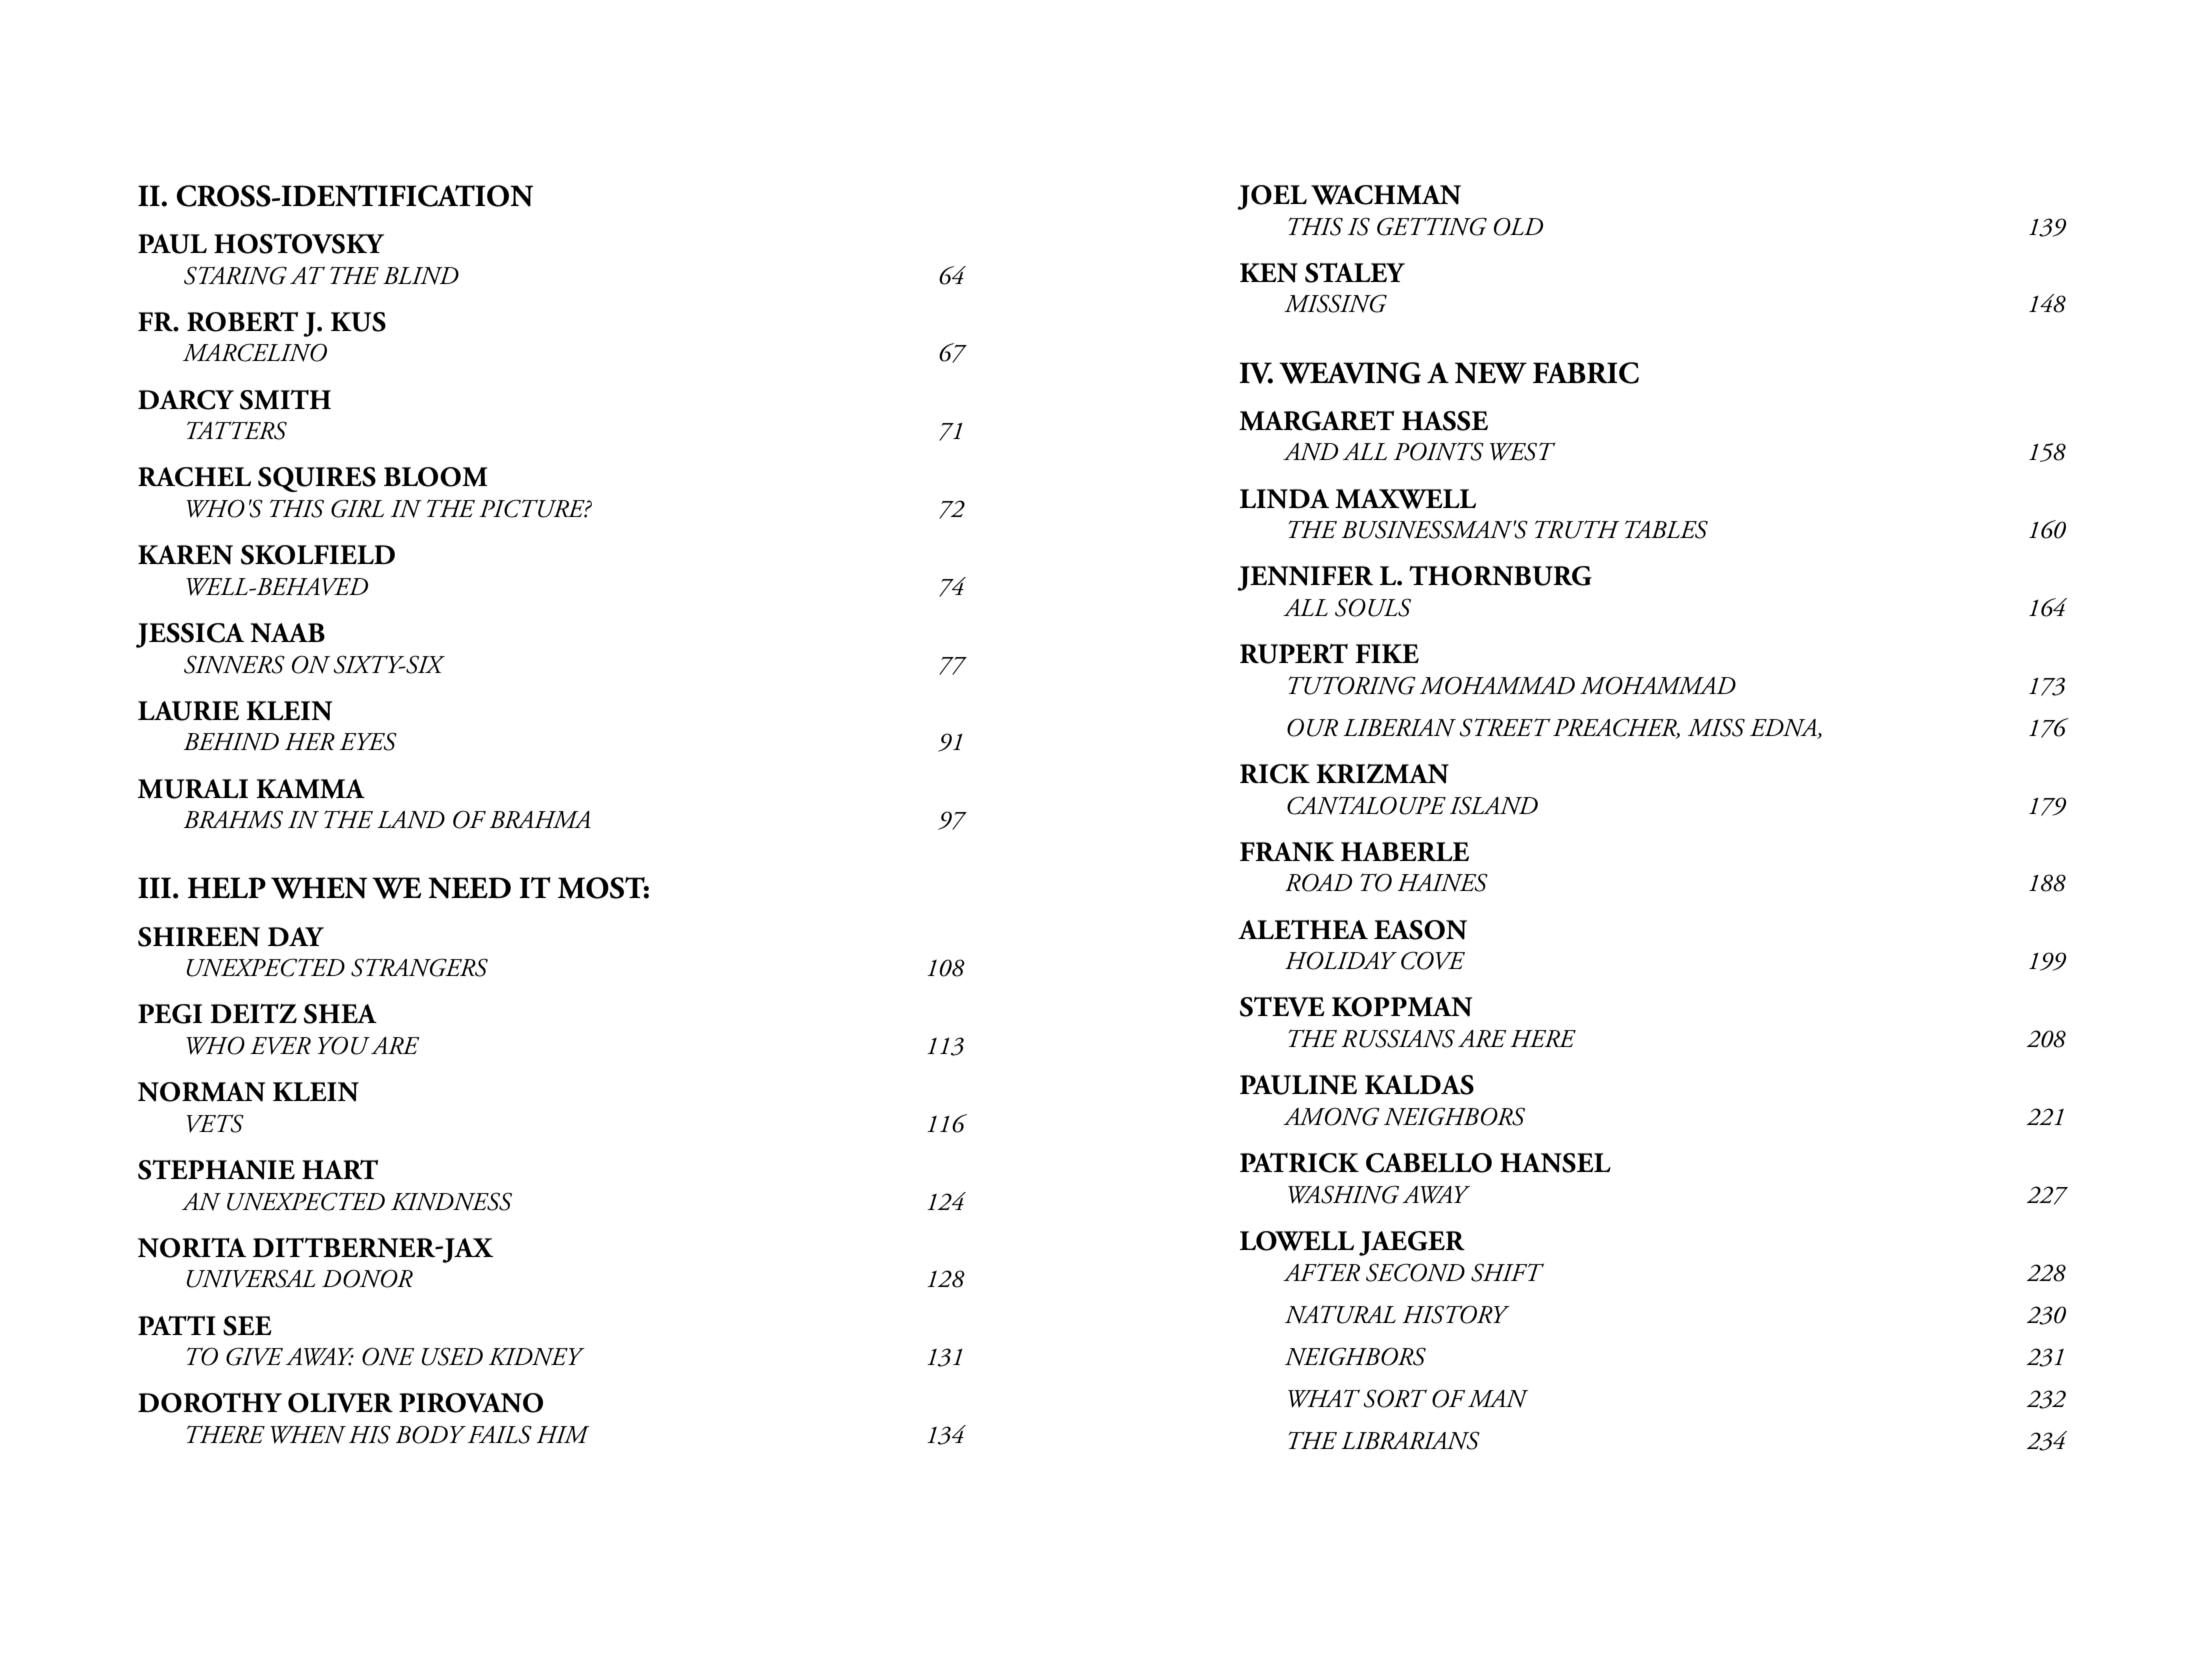  Describe the element at coordinates (421, 276) in the screenshot. I see `BLIND` at that location.
